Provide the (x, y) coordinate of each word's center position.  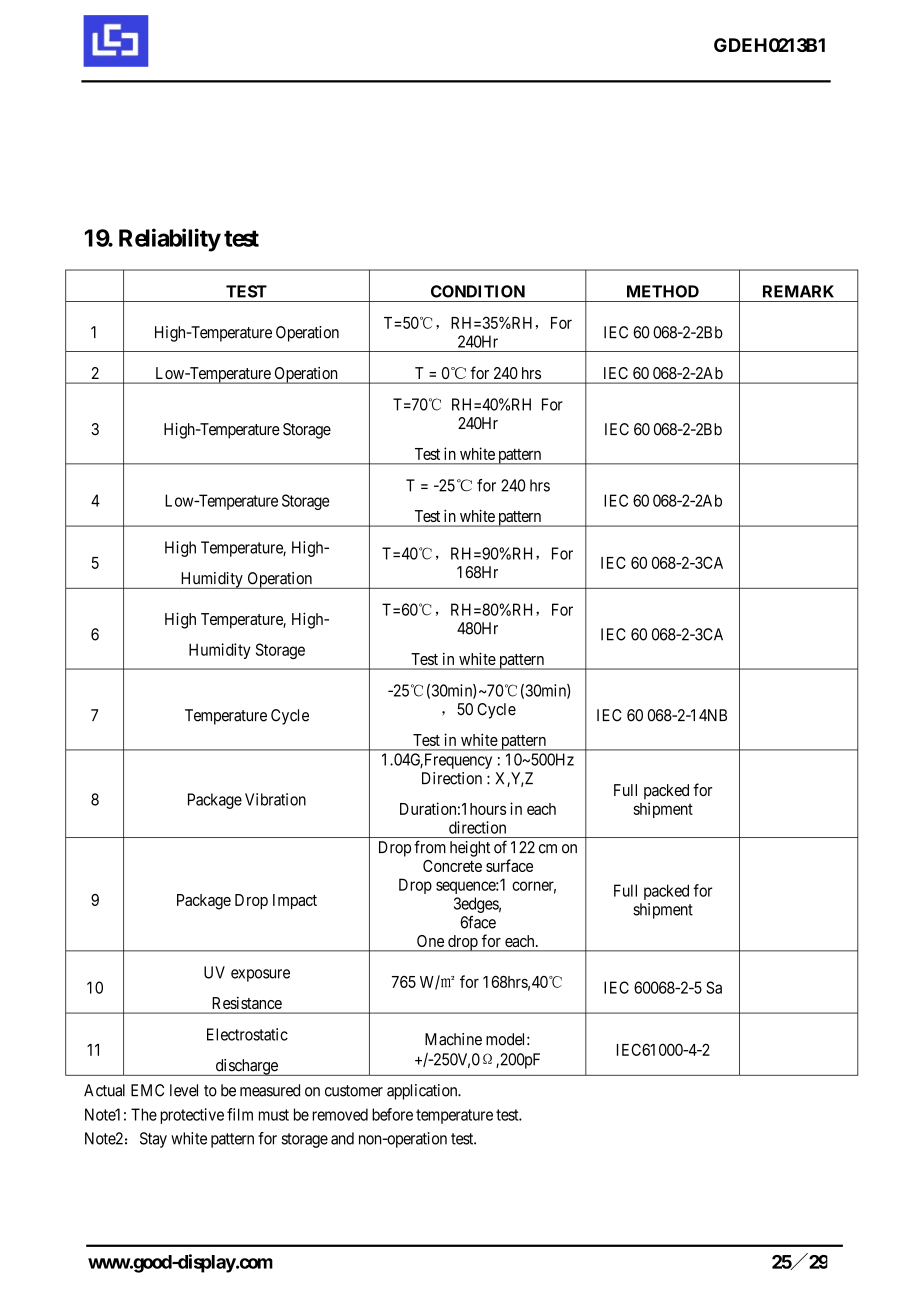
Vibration (275, 799)
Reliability (170, 240)
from (430, 847)
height (470, 849)
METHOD (663, 291)
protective (192, 1116)
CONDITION (478, 291)
